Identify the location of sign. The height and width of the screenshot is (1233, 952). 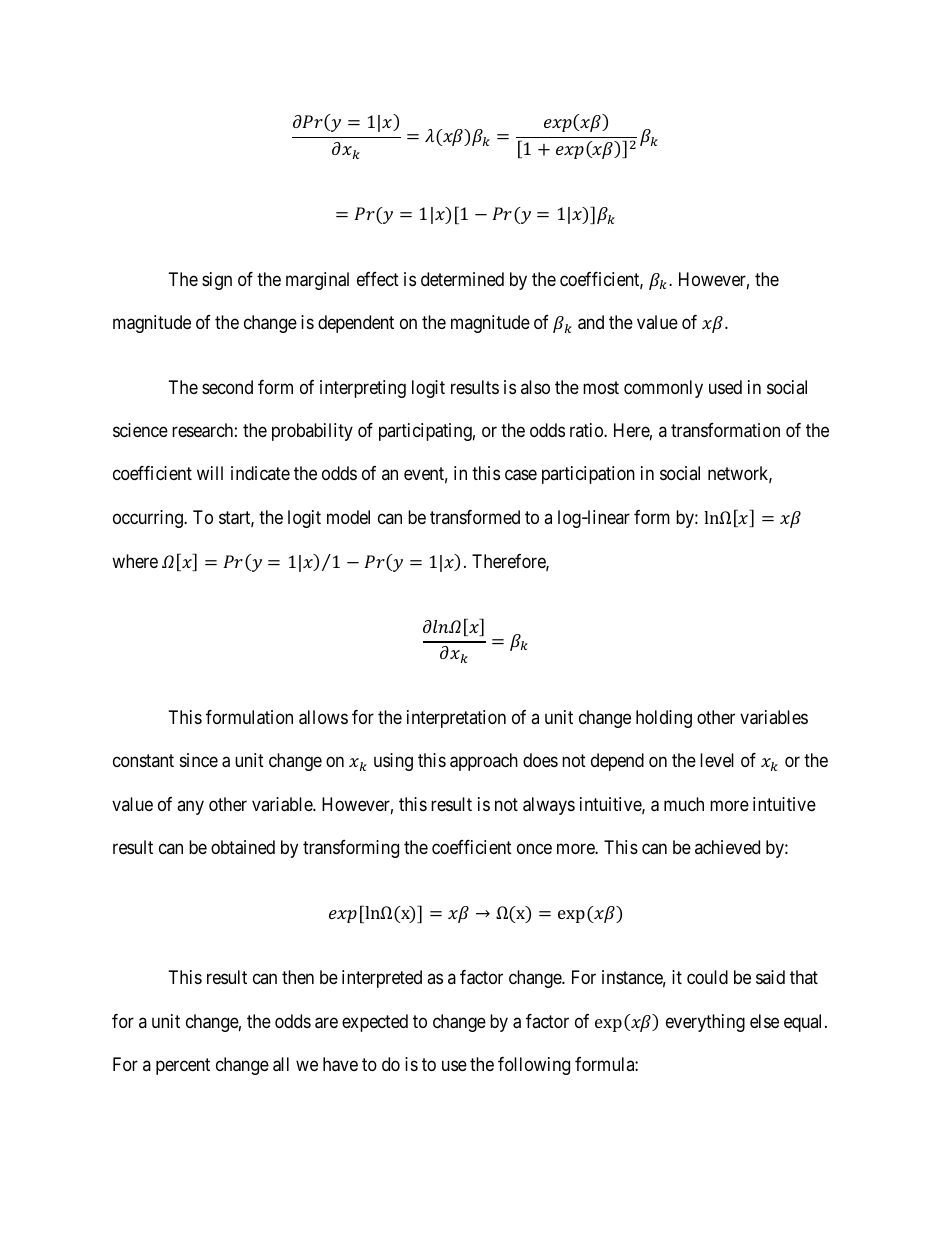
(217, 281).
